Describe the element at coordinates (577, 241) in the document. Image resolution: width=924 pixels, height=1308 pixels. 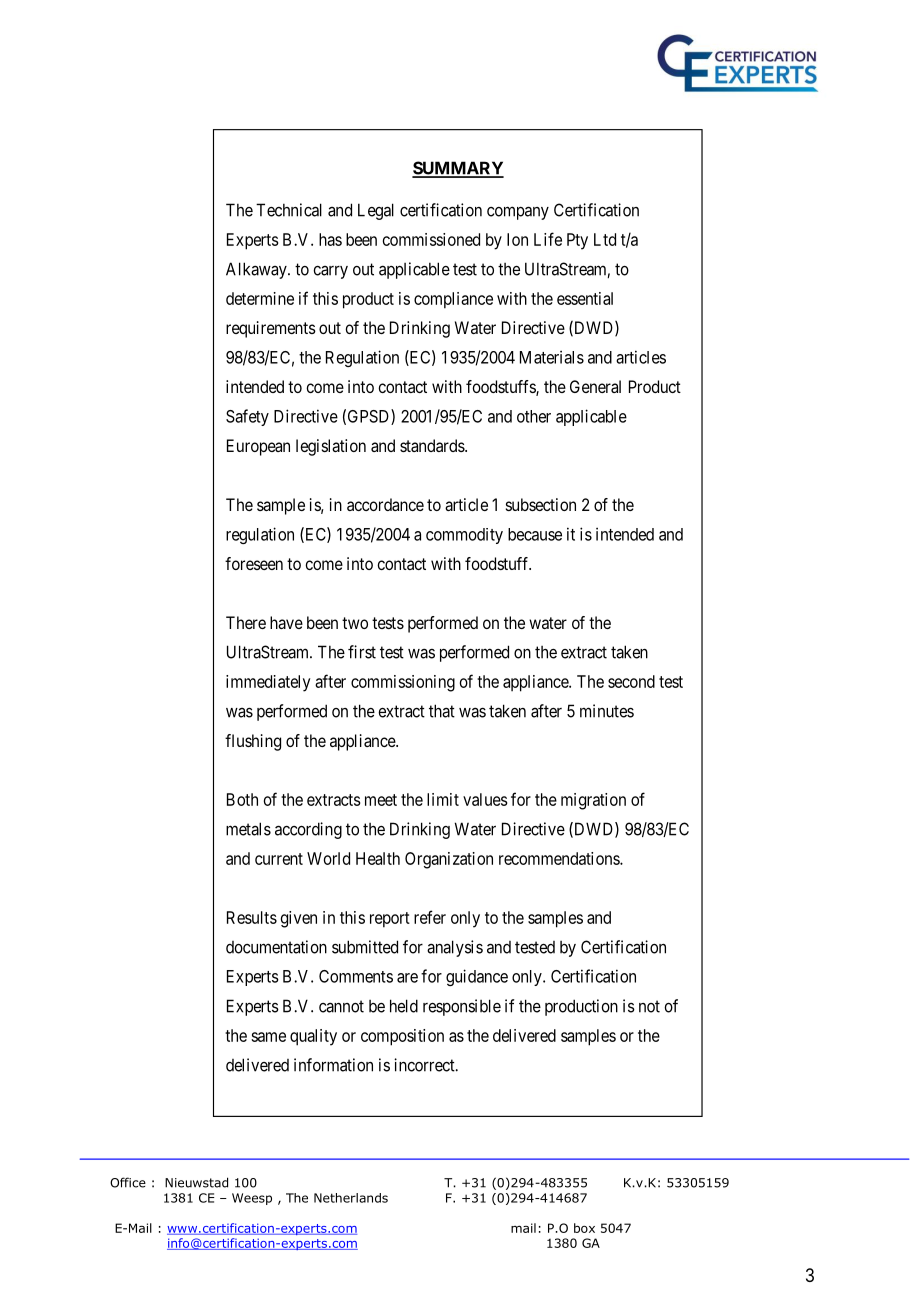
I see `Pty` at that location.
